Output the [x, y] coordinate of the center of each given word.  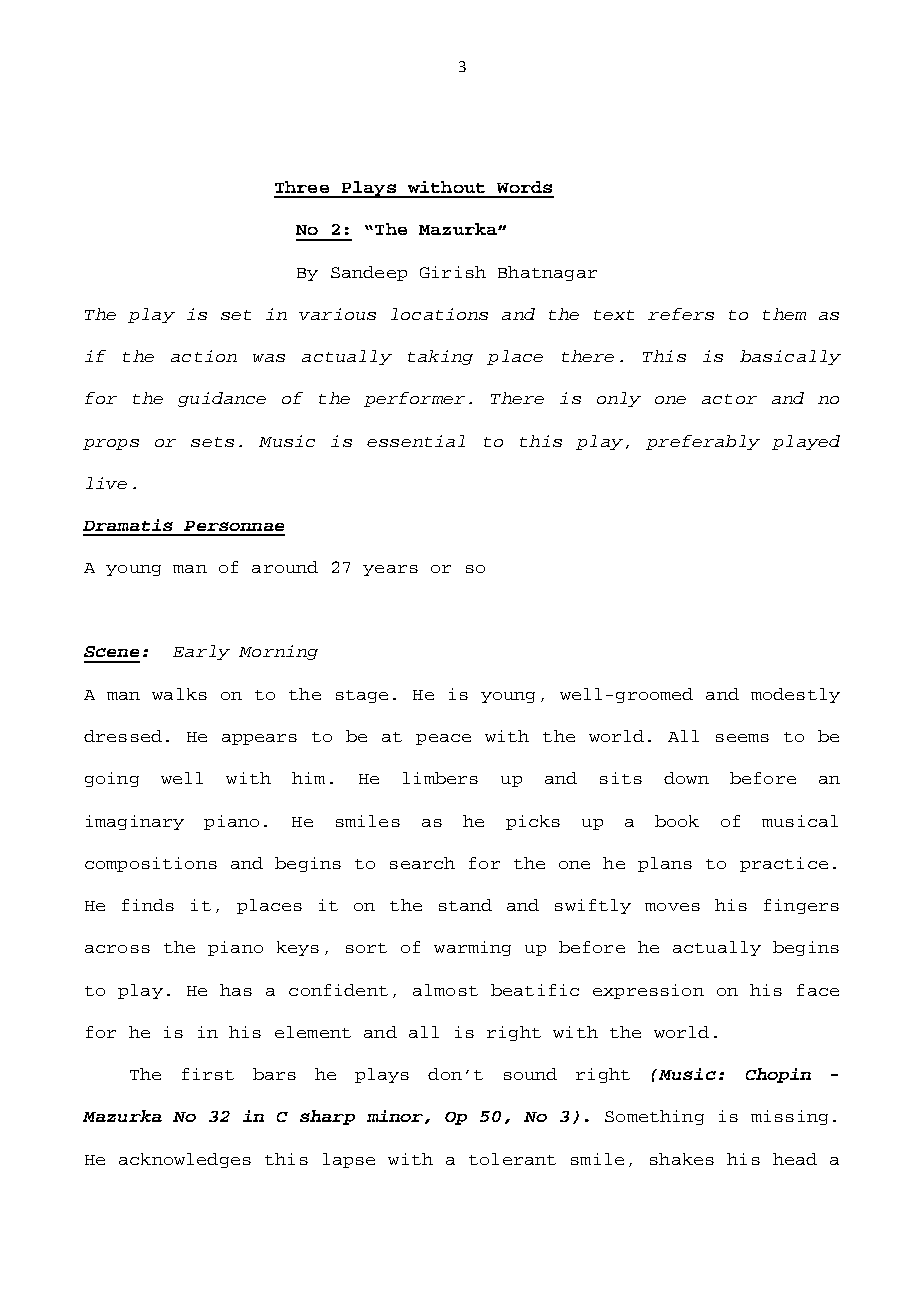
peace [443, 739]
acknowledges [185, 1160]
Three [302, 187]
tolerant [512, 1159]
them [784, 314]
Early [201, 652]
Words [524, 187]
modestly [795, 695]
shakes [682, 1159]
